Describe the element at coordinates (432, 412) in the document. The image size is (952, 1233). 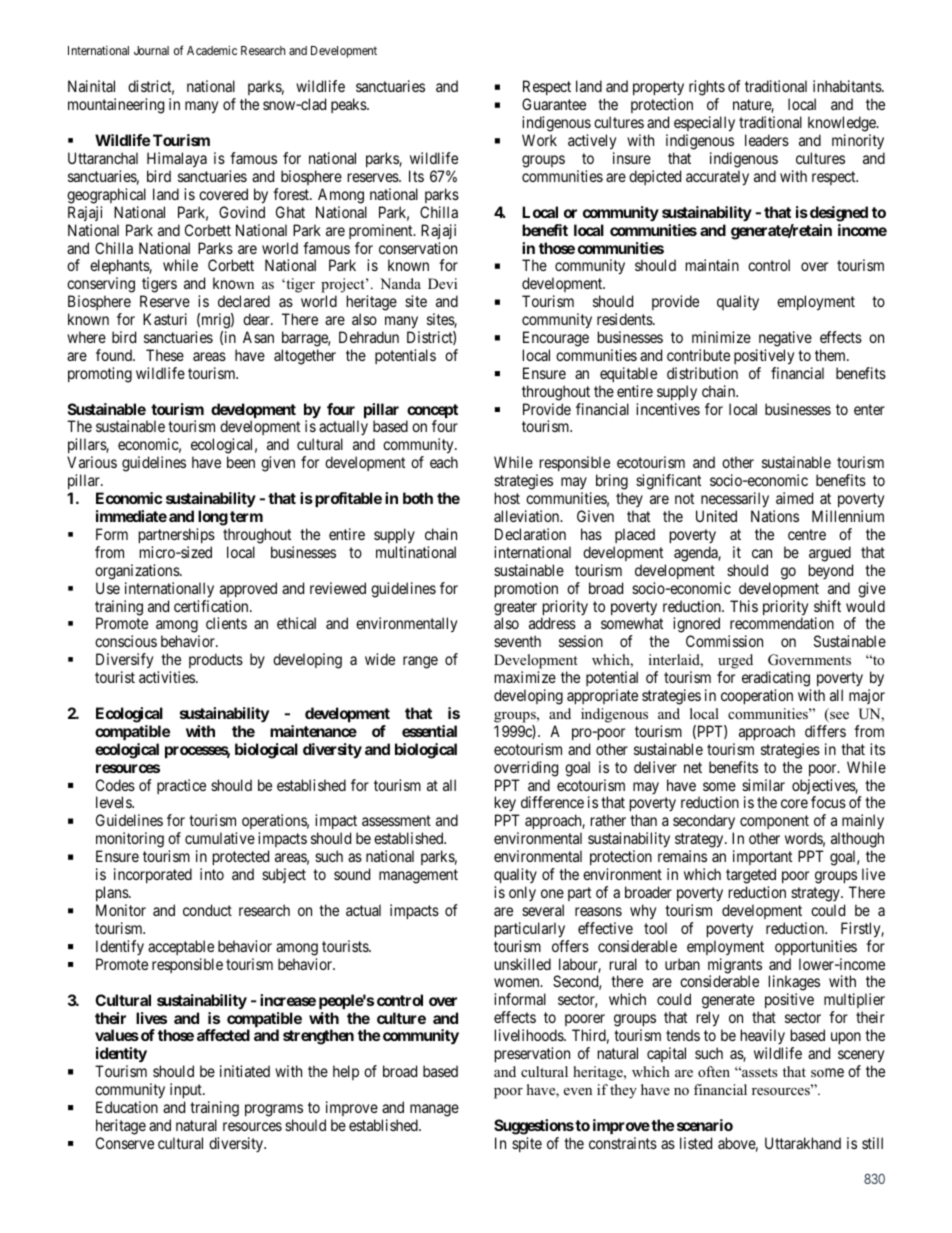
I see `concept` at that location.
